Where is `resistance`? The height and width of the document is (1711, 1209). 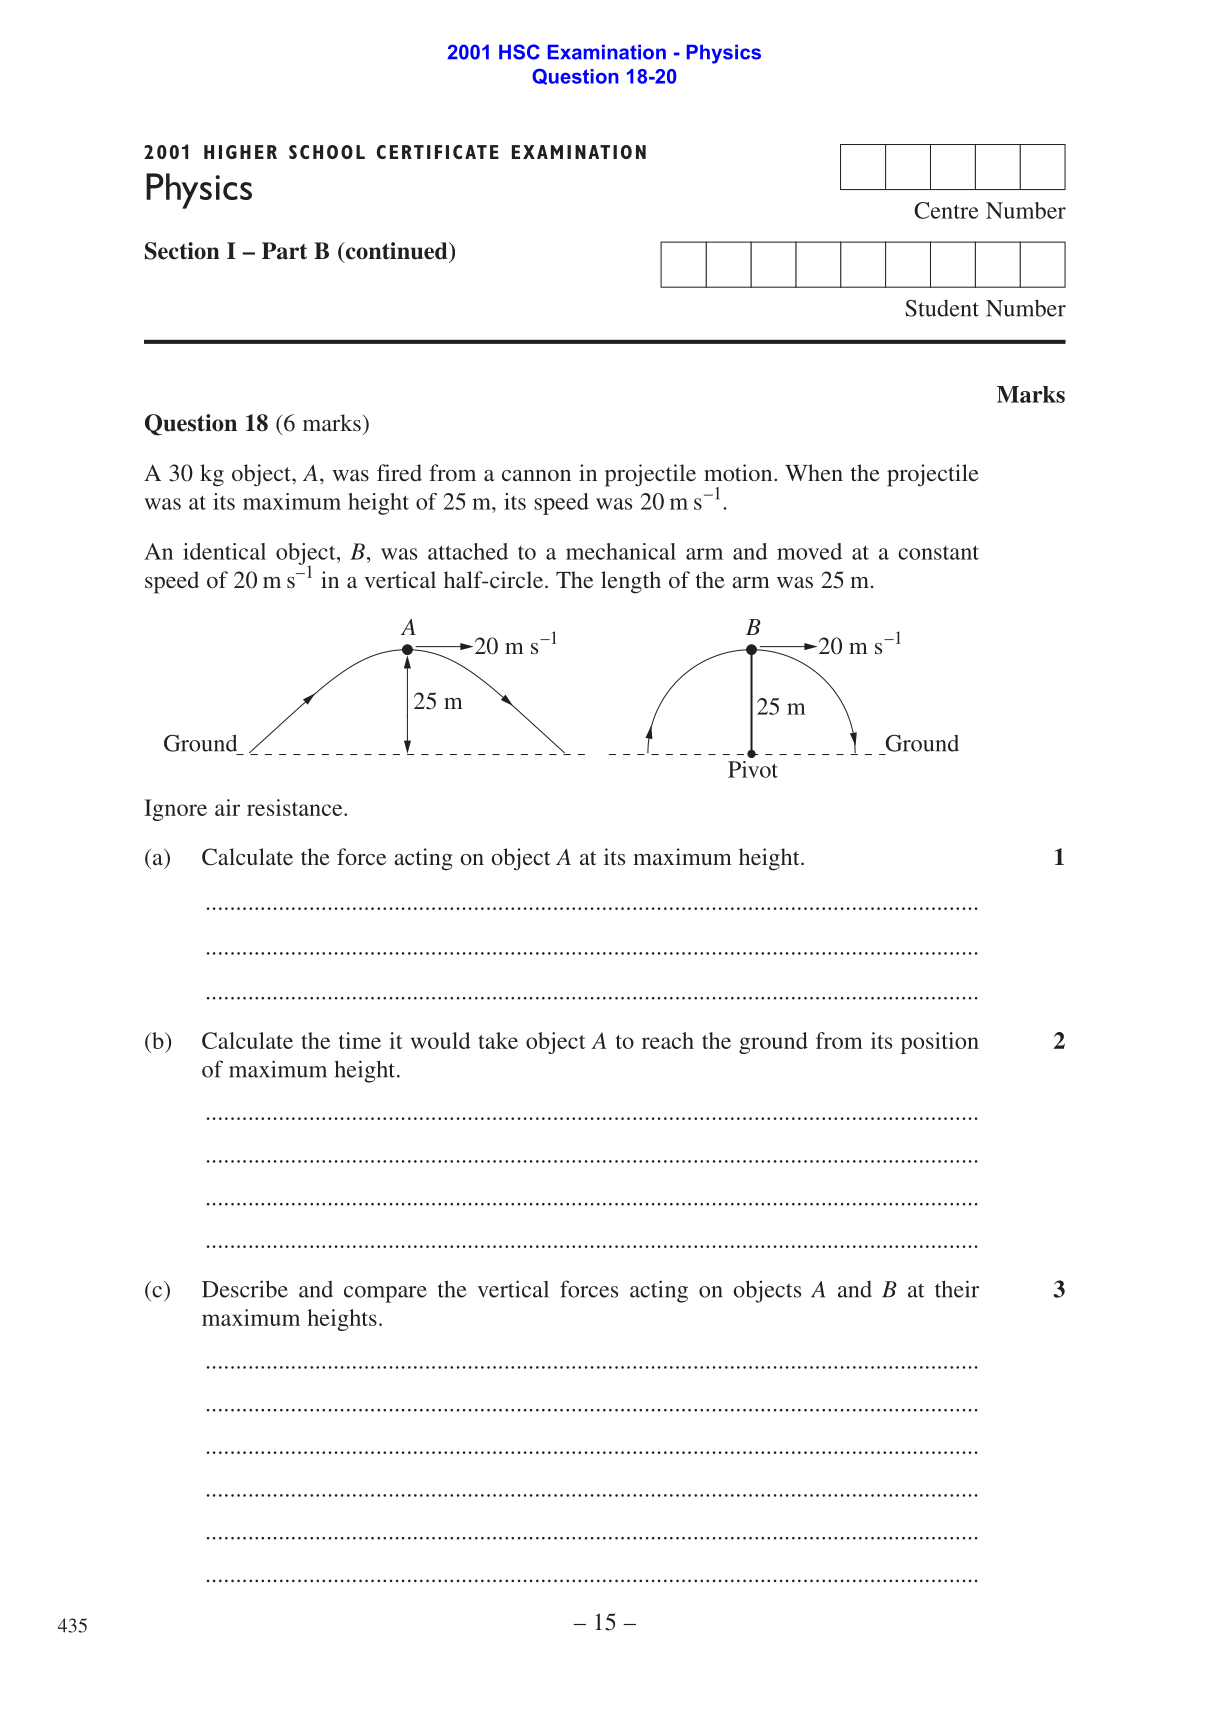 resistance is located at coordinates (296, 807).
